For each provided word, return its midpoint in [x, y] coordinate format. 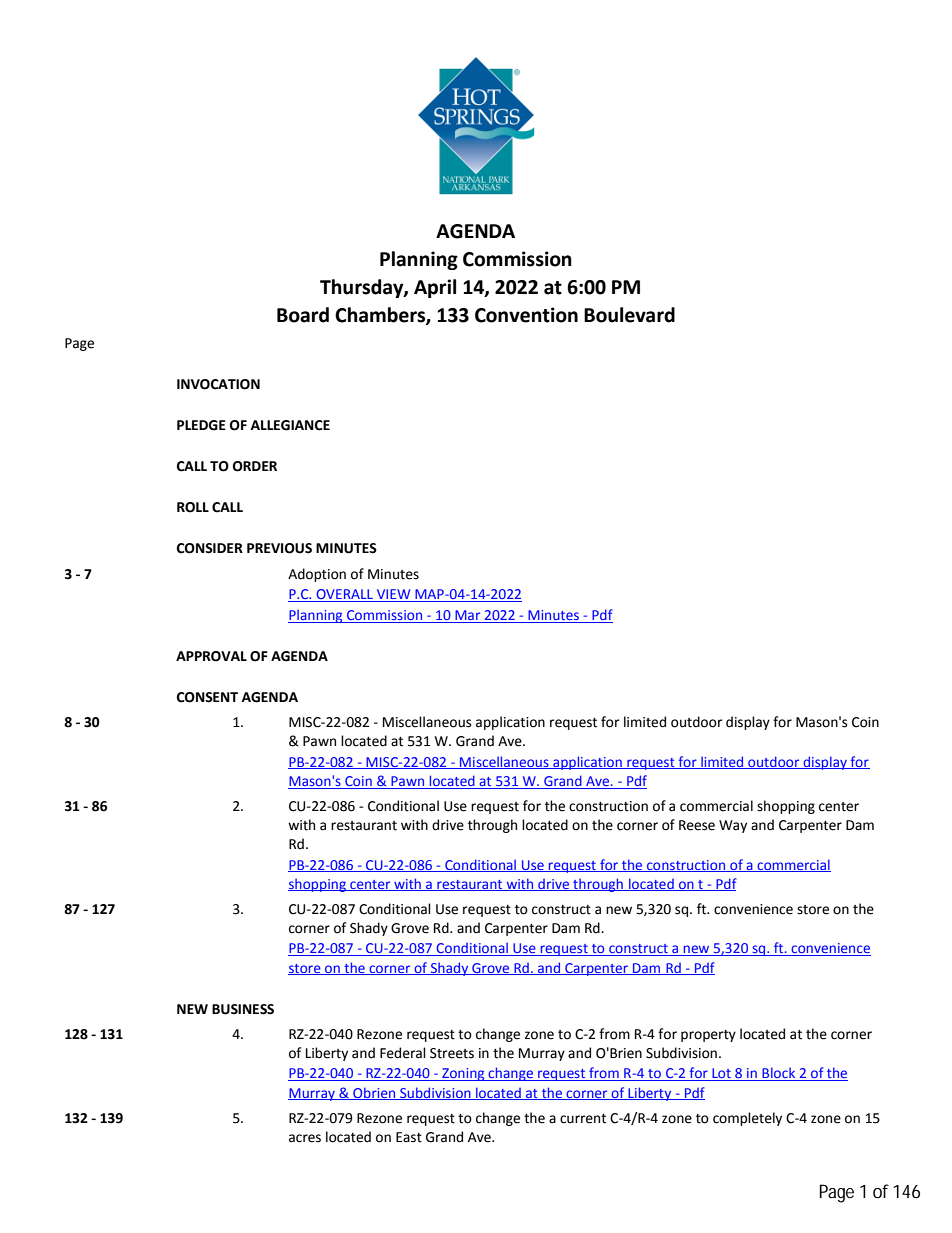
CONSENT [207, 697]
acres [305, 1138]
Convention [526, 315]
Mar [468, 616]
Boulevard [629, 315]
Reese [697, 825]
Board [303, 315]
